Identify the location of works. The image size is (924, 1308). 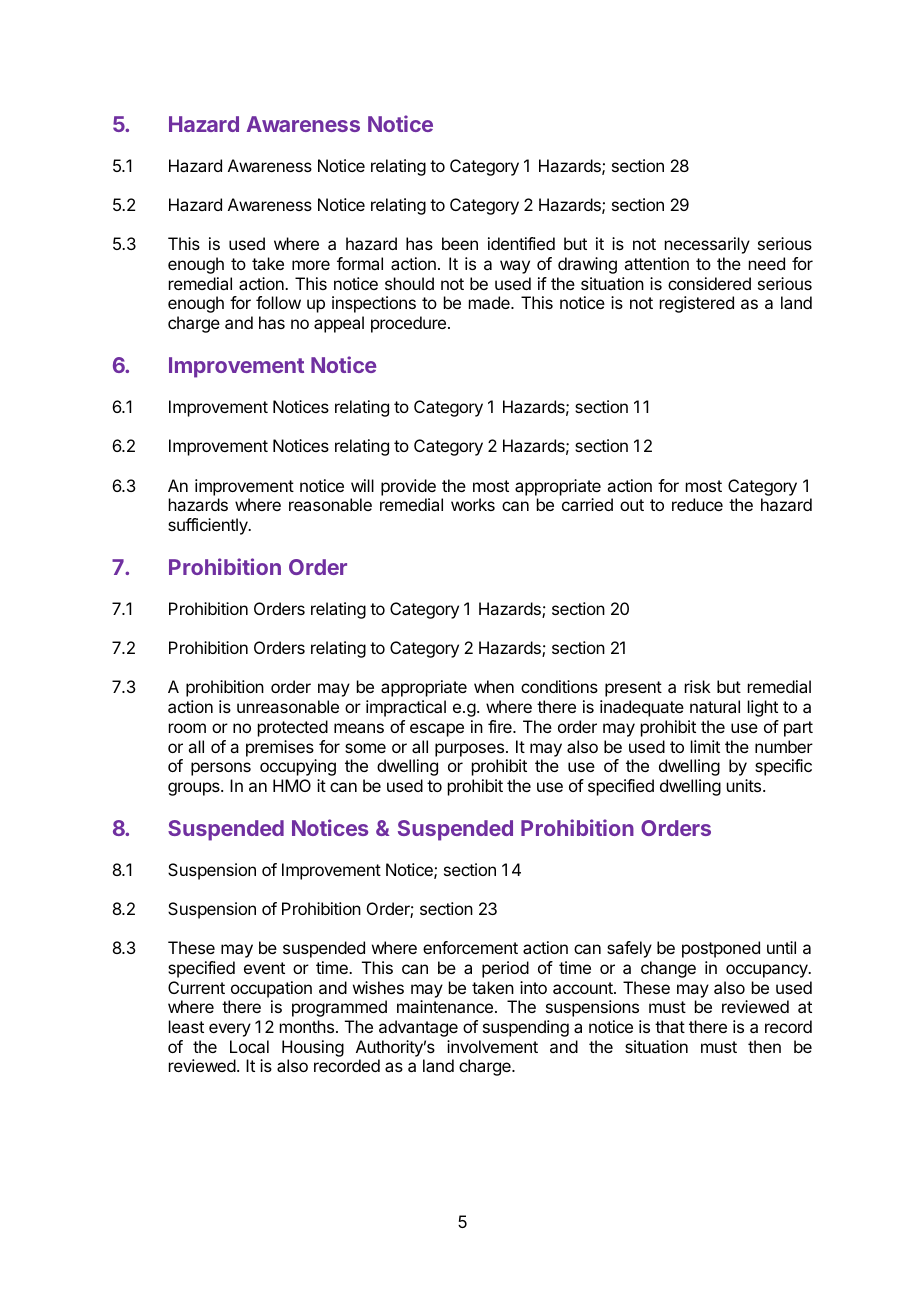
(473, 504).
